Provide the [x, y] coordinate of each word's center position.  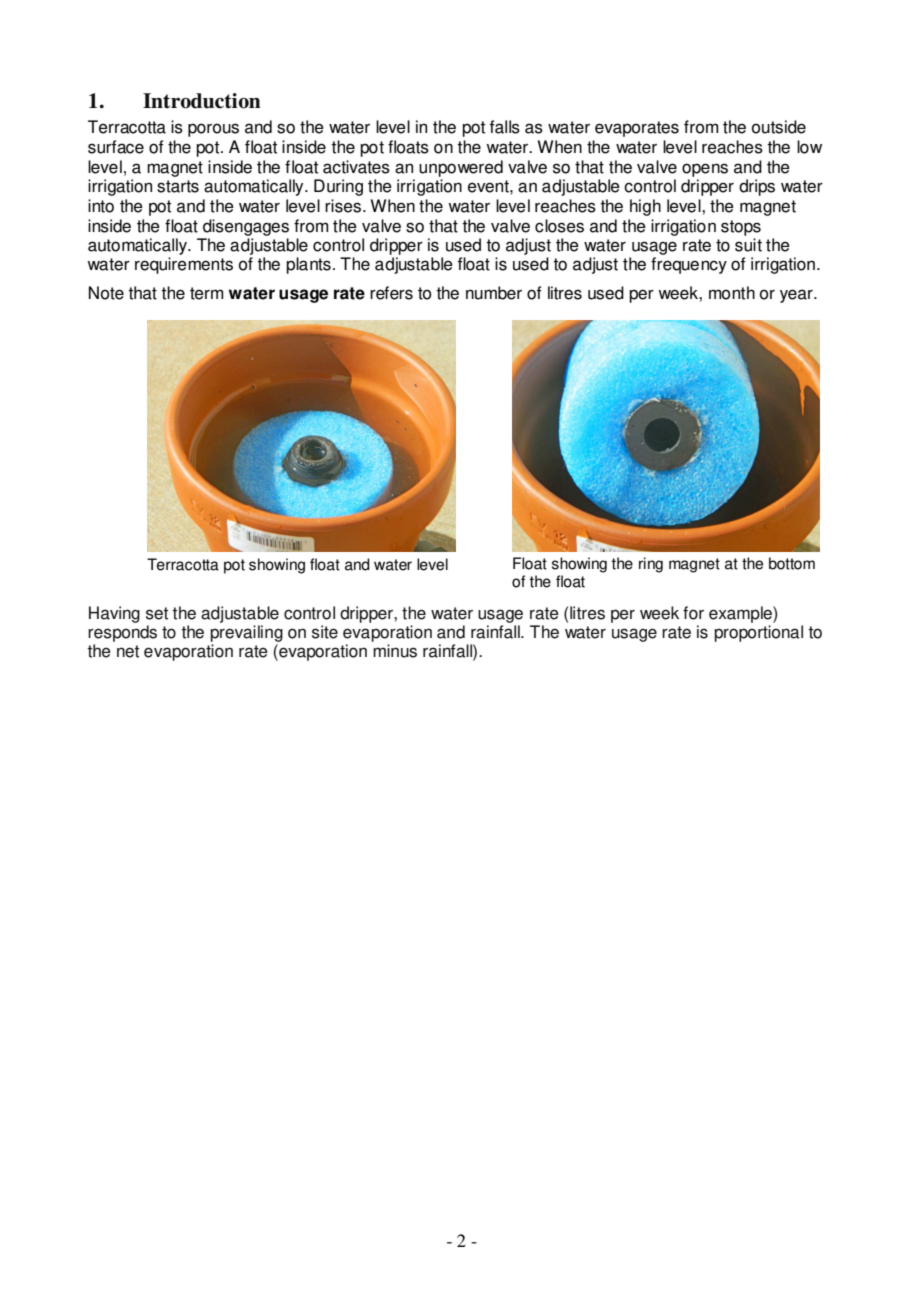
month [732, 293]
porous [213, 130]
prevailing [246, 633]
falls [505, 127]
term [206, 293]
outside [779, 127]
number [494, 293]
